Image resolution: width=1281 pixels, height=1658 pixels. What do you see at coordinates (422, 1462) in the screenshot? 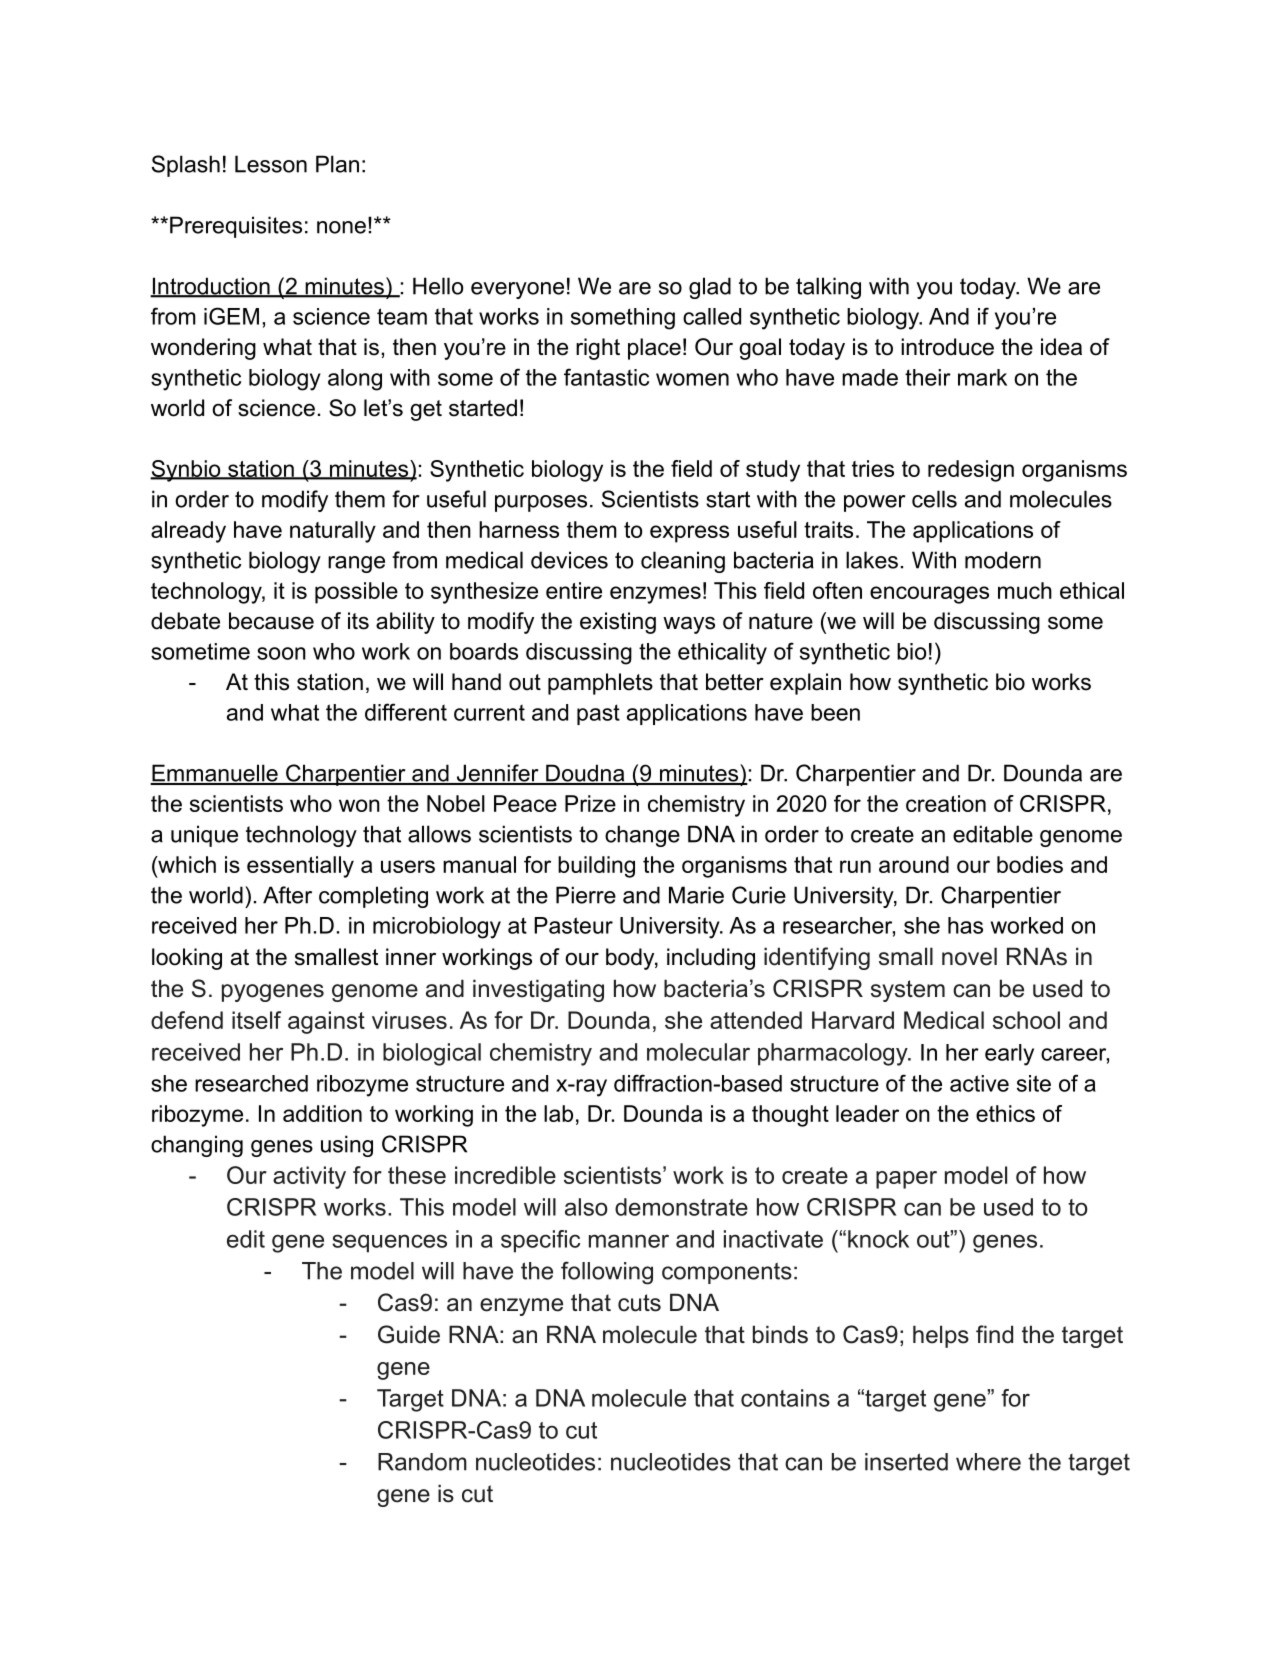
I see `Random` at bounding box center [422, 1462].
